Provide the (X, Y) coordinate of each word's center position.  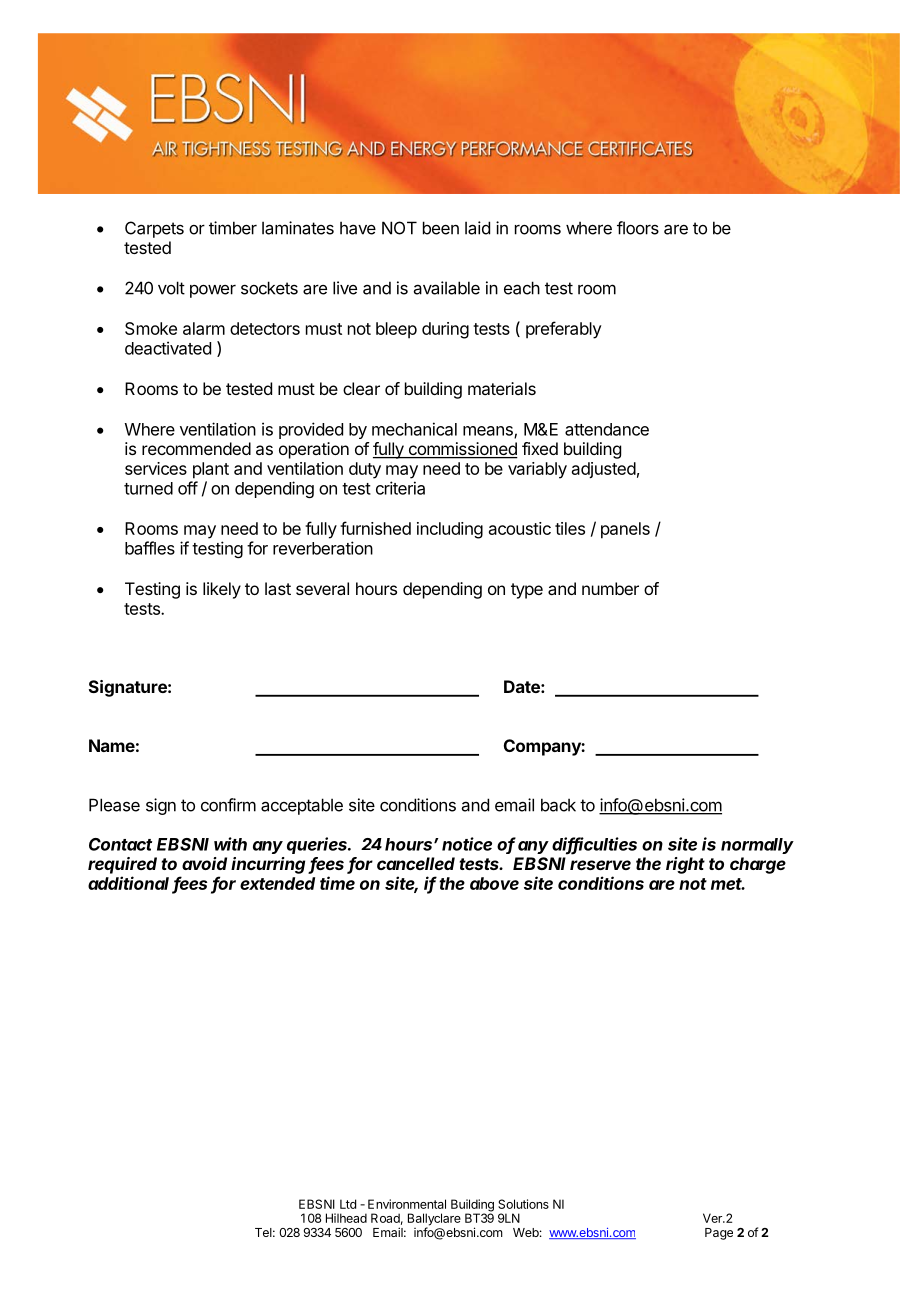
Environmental (407, 1204)
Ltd (348, 1204)
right (685, 865)
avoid (204, 863)
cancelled (416, 863)
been (441, 228)
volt (171, 288)
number (610, 588)
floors (638, 228)
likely (222, 590)
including (450, 530)
